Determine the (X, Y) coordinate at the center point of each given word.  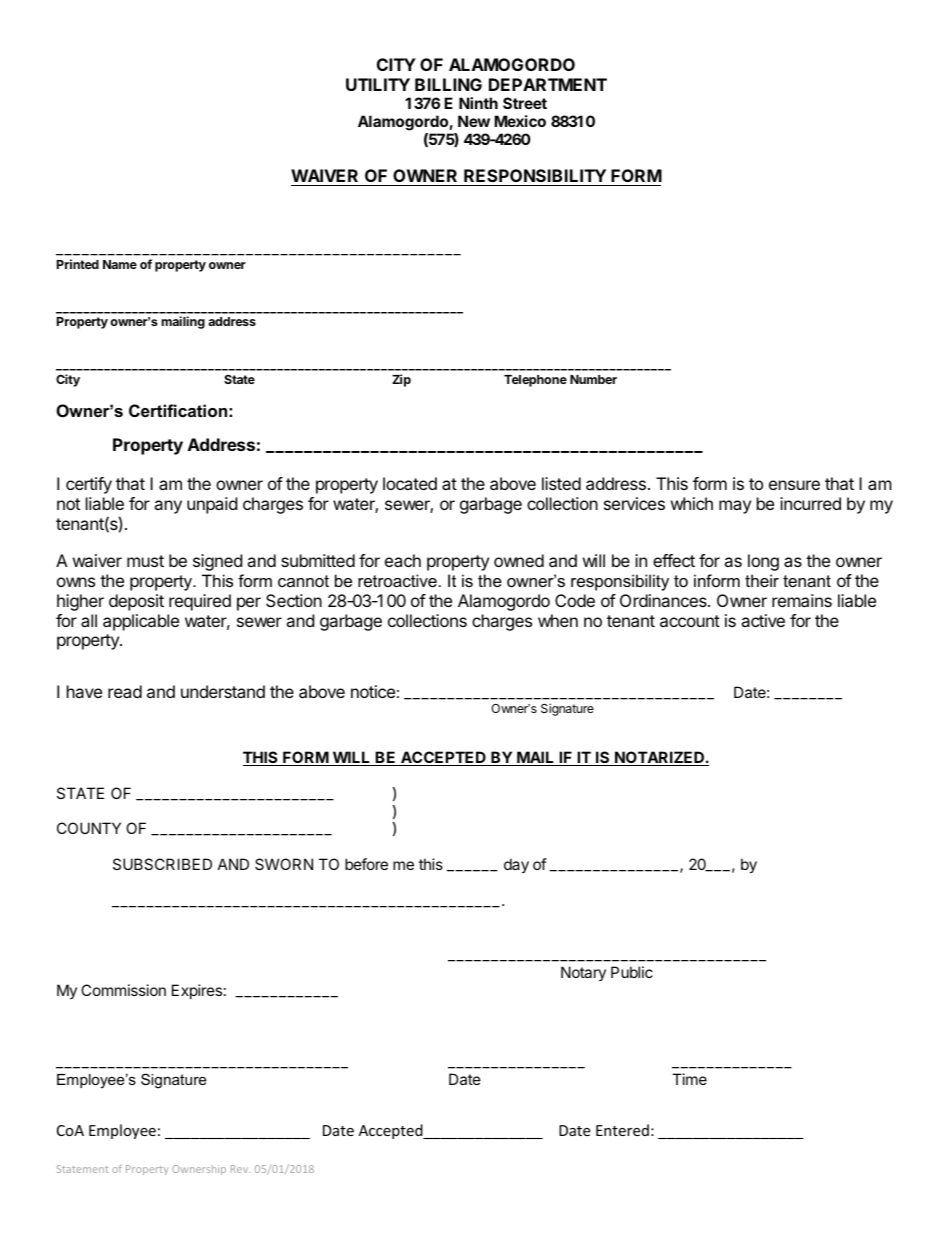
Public (632, 972)
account (690, 621)
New (474, 121)
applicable (141, 622)
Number (593, 379)
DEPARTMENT (548, 84)
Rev (240, 1169)
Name (120, 264)
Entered (622, 1130)
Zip (401, 380)
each (403, 560)
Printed (78, 264)
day (516, 865)
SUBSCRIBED (162, 864)
